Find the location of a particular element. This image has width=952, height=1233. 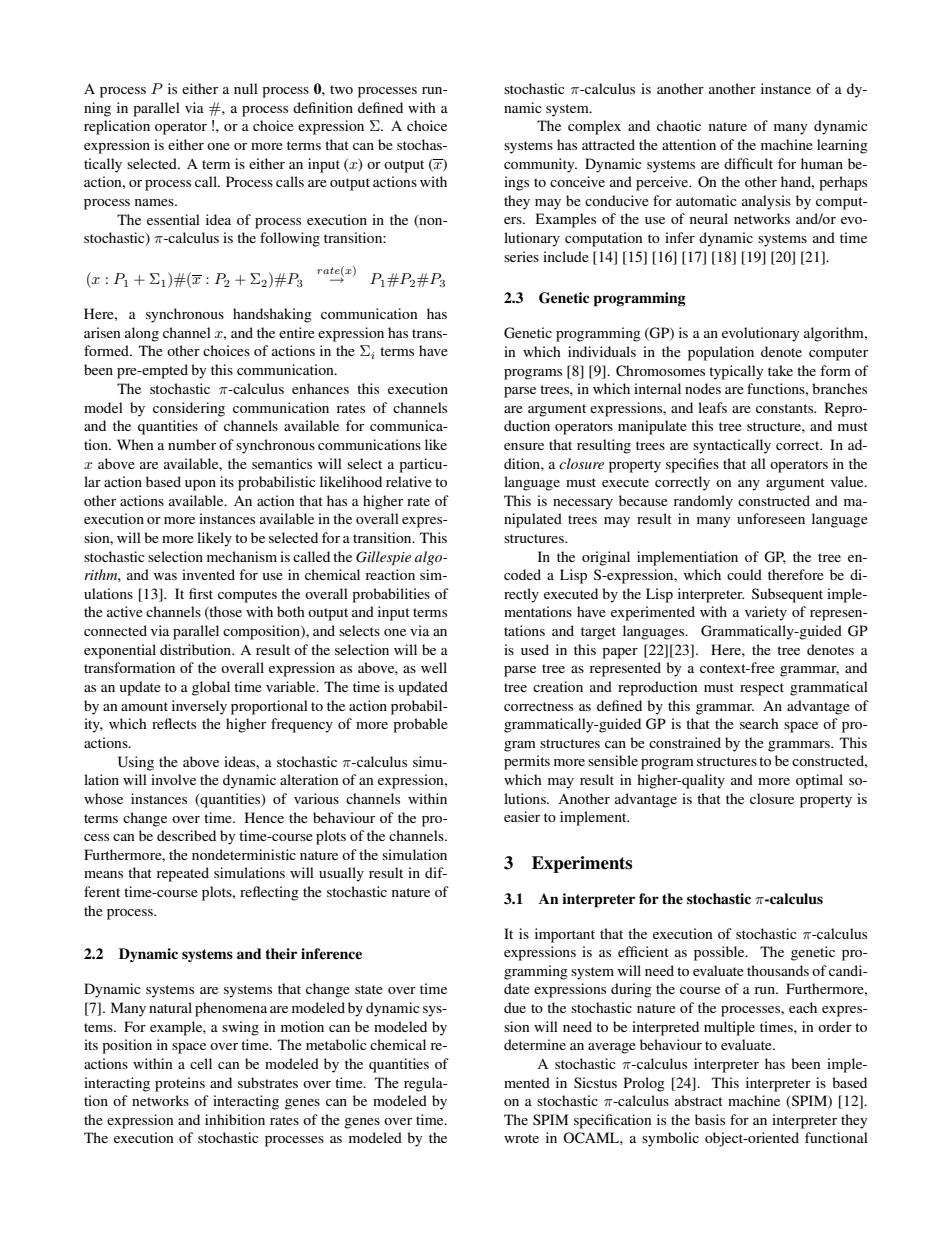

difficult is located at coordinates (748, 163).
